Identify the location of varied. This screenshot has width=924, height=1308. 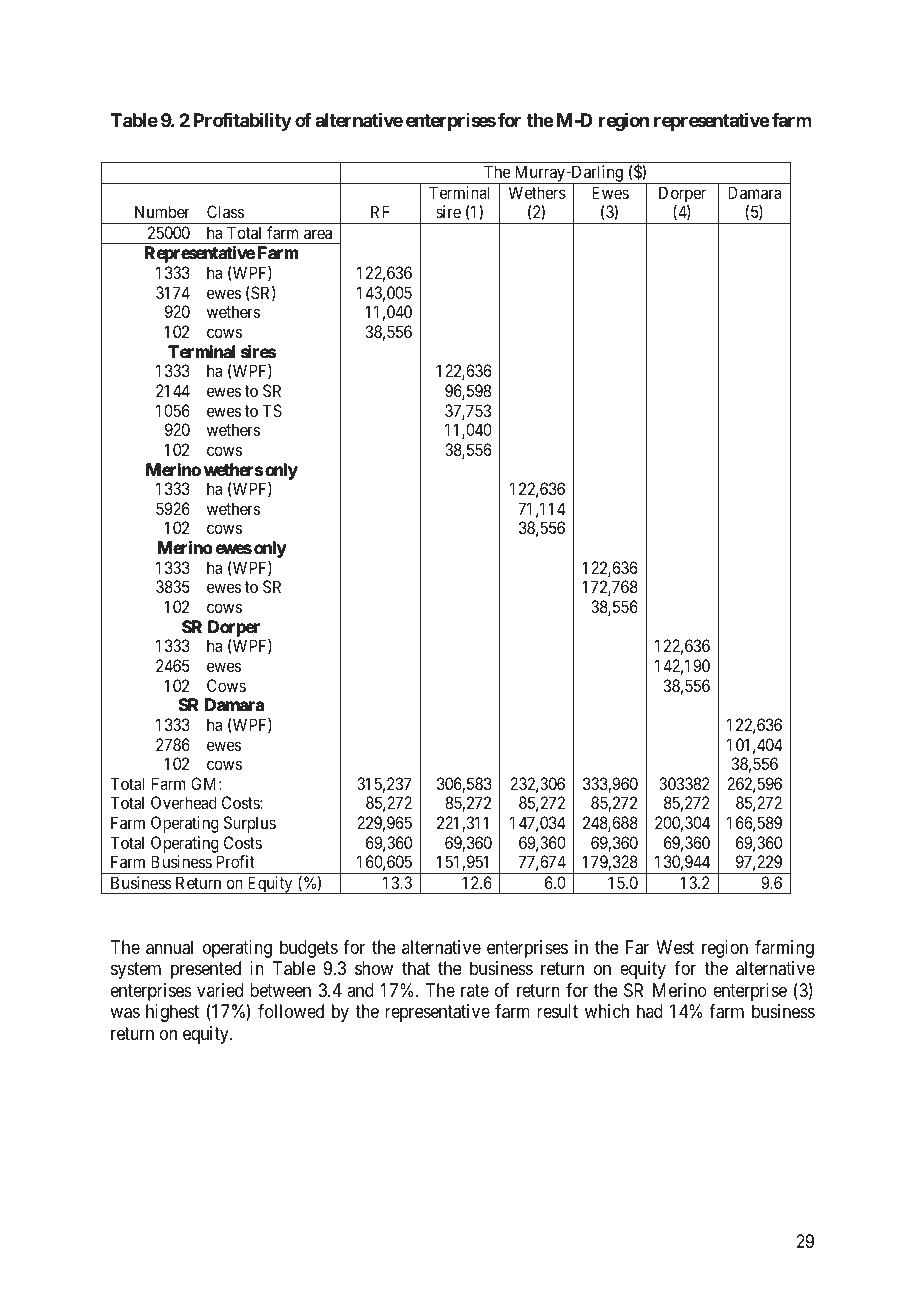
(220, 990).
